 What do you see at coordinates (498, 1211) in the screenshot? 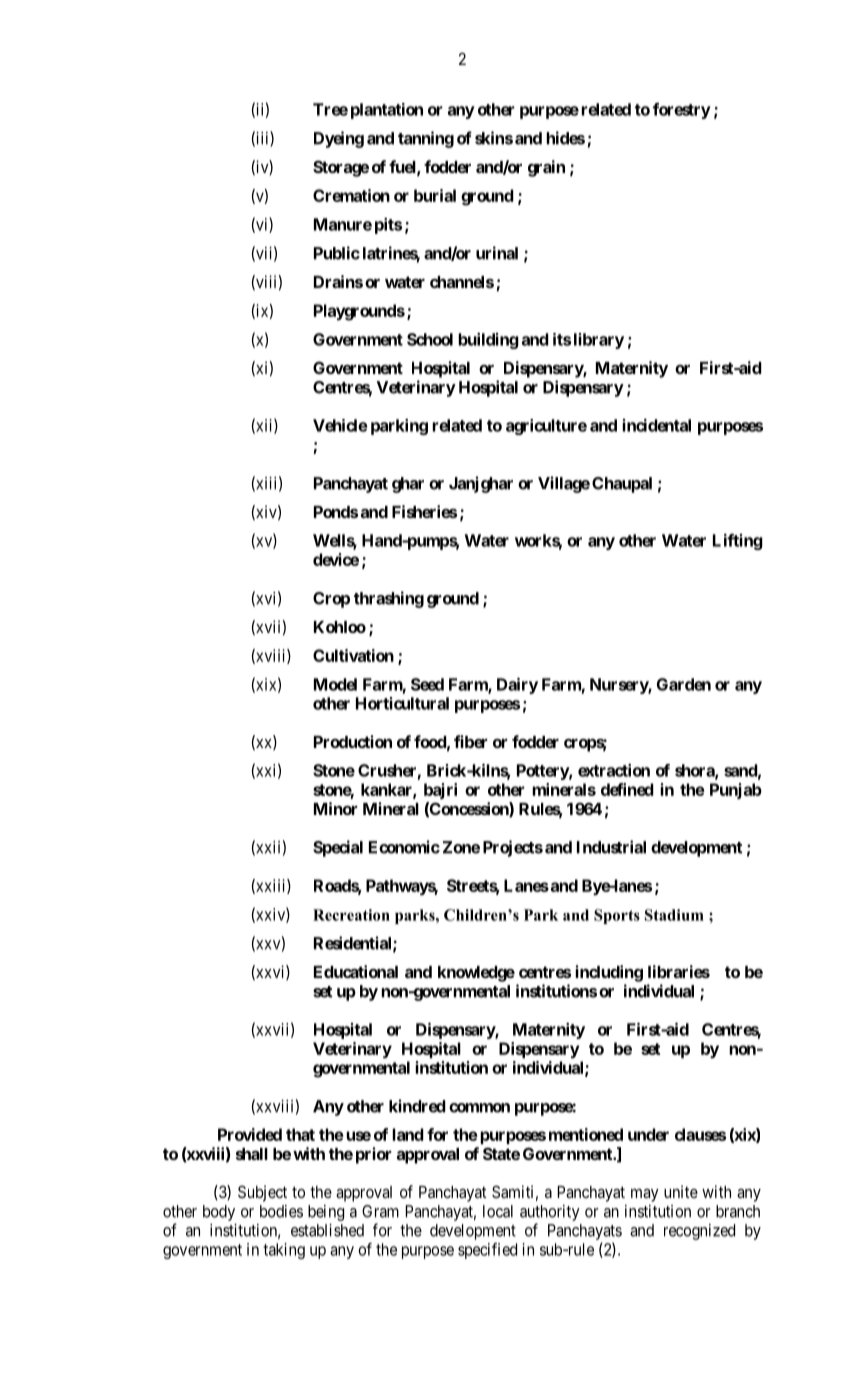
I see `local` at bounding box center [498, 1211].
